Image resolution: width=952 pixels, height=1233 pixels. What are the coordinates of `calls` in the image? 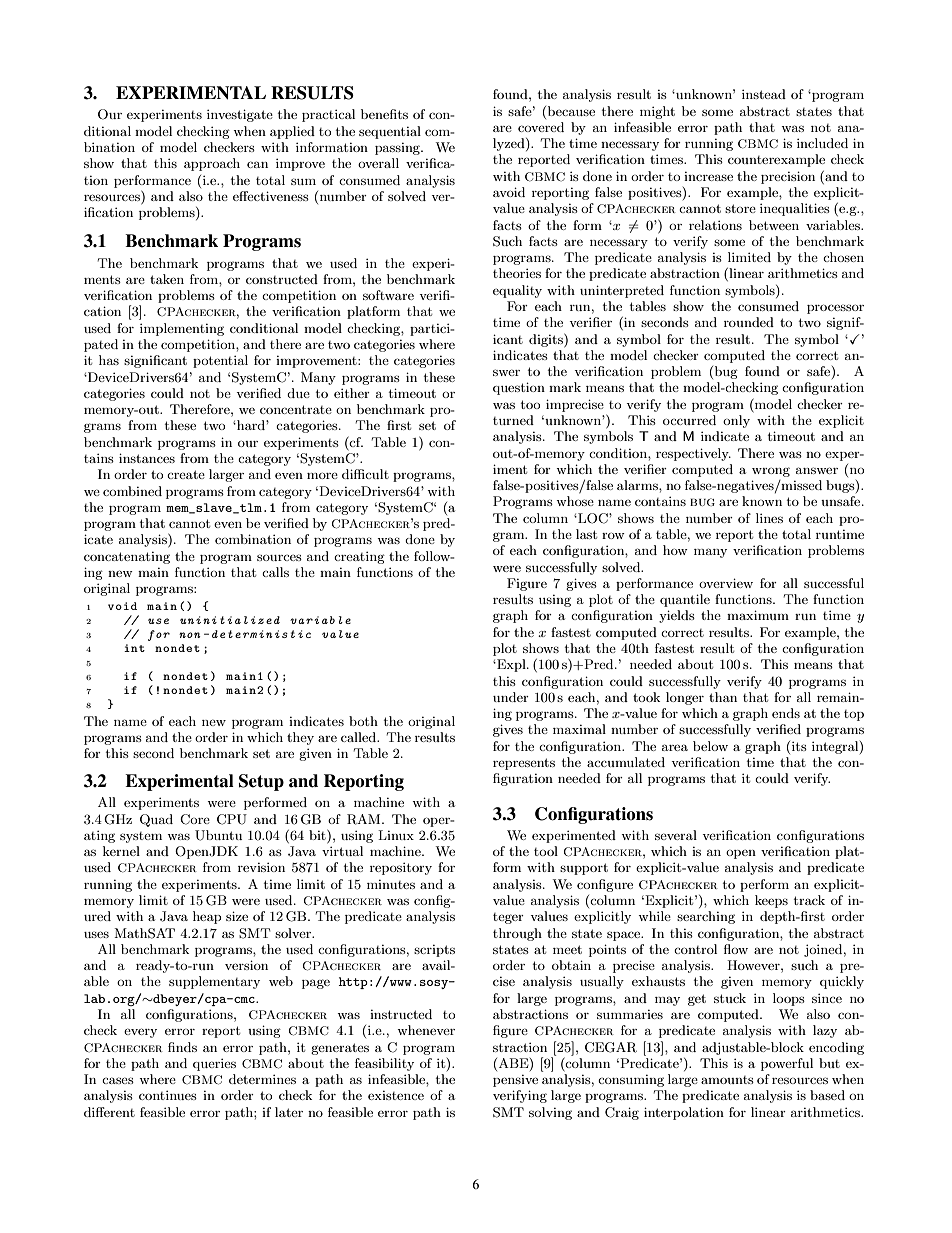 It's located at (275, 572).
